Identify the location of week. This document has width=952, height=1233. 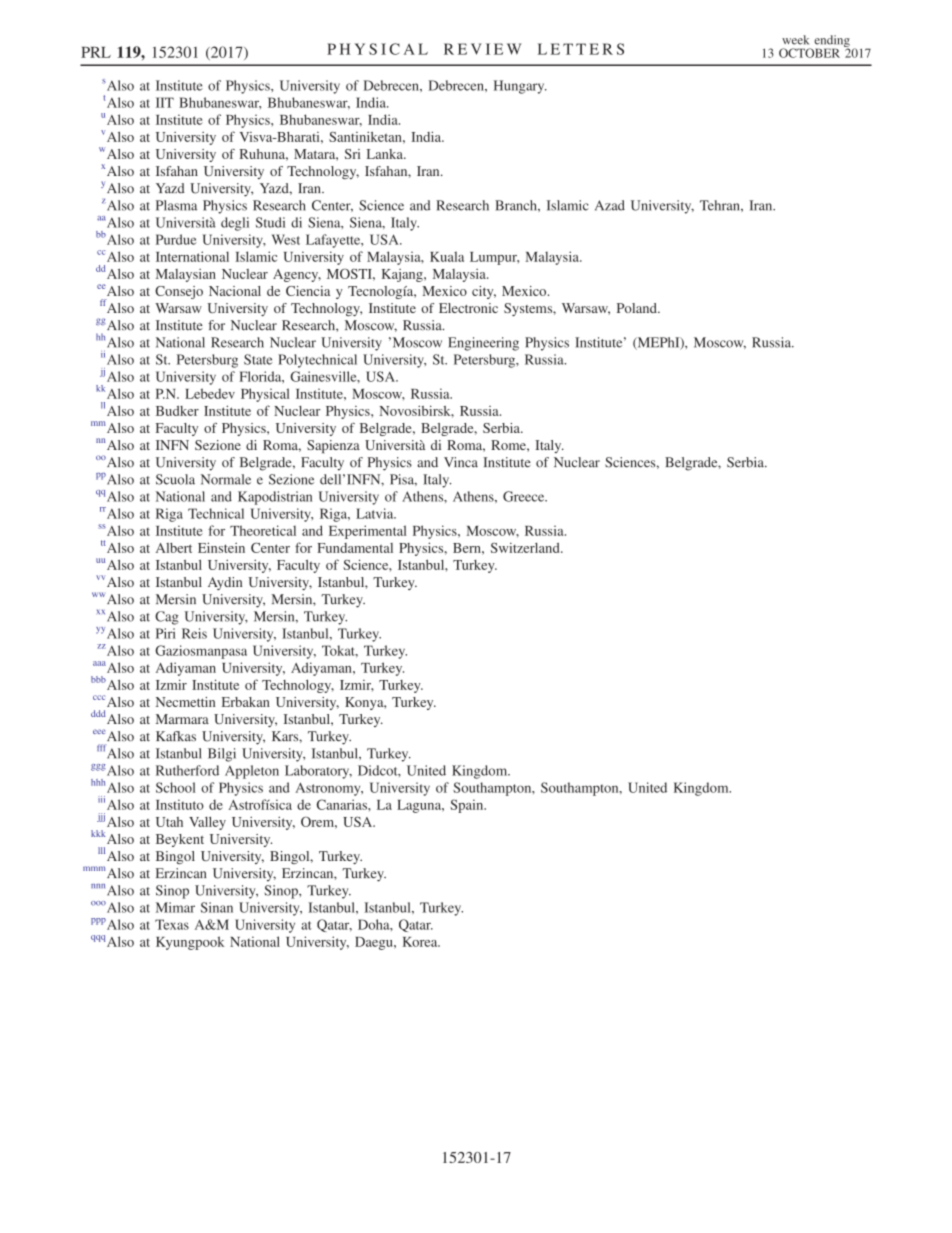
(795, 40).
